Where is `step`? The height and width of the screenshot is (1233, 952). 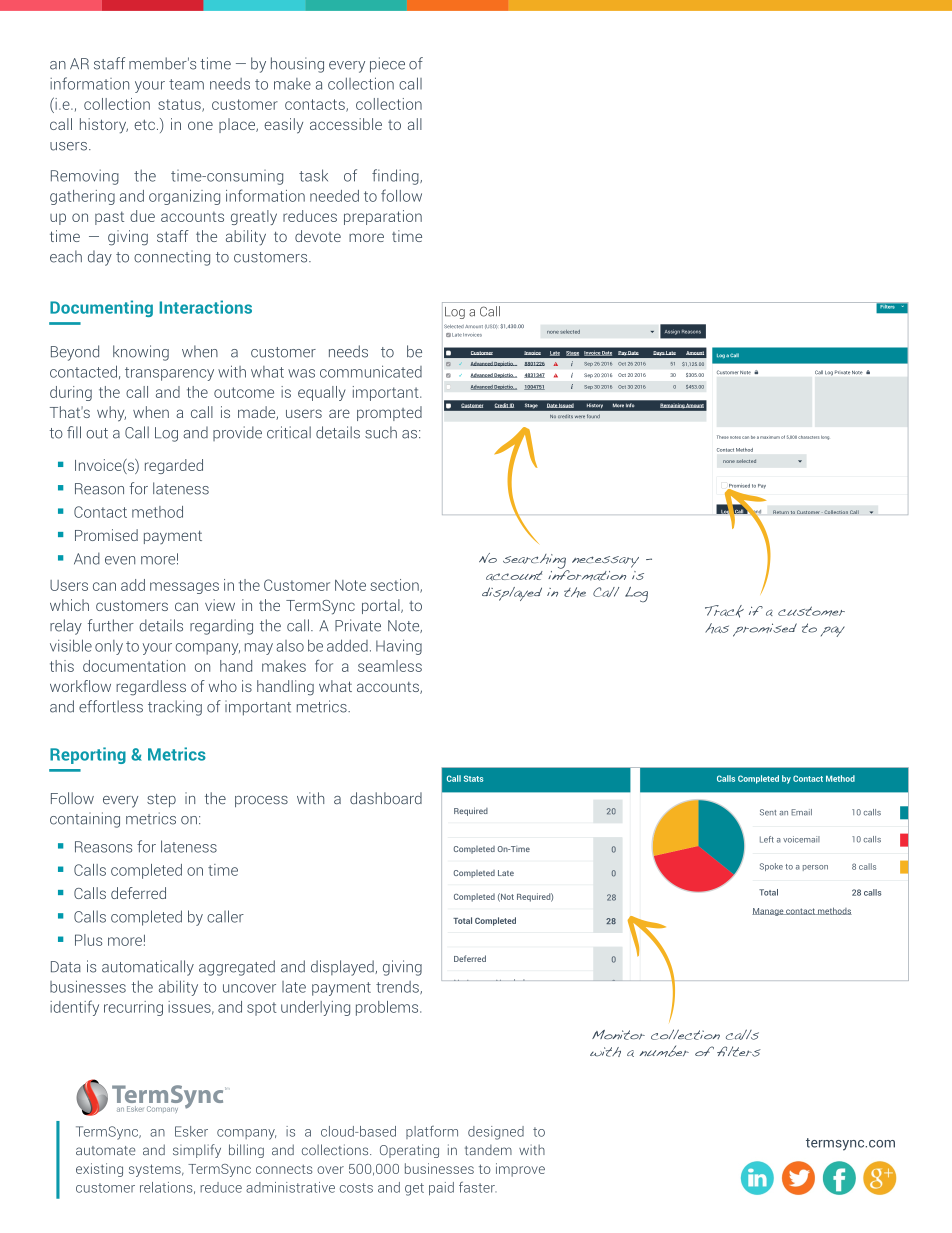 step is located at coordinates (161, 800).
